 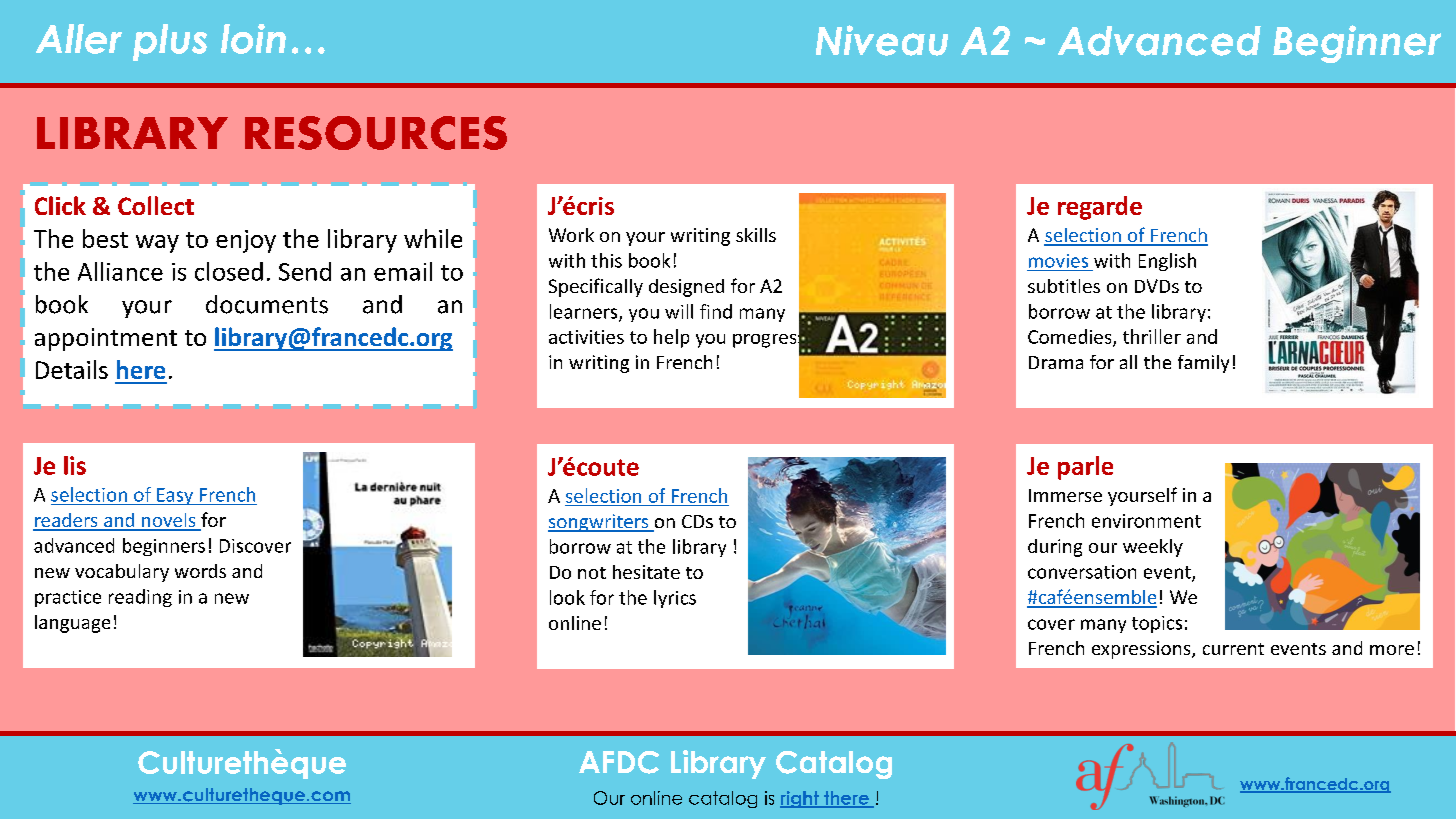 I want to click on find, so click(x=716, y=311).
